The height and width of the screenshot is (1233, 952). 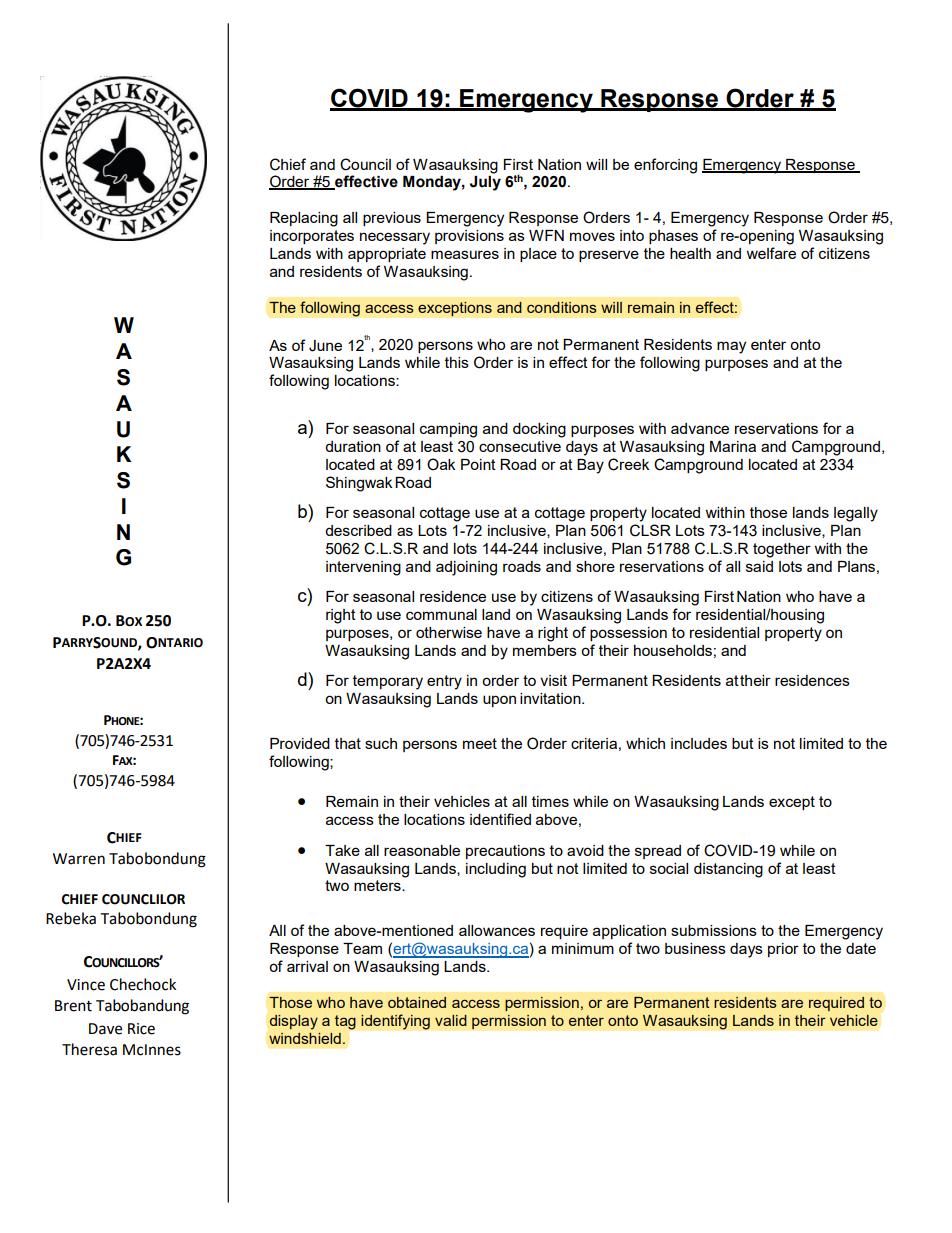 I want to click on Replacing, so click(x=304, y=219).
